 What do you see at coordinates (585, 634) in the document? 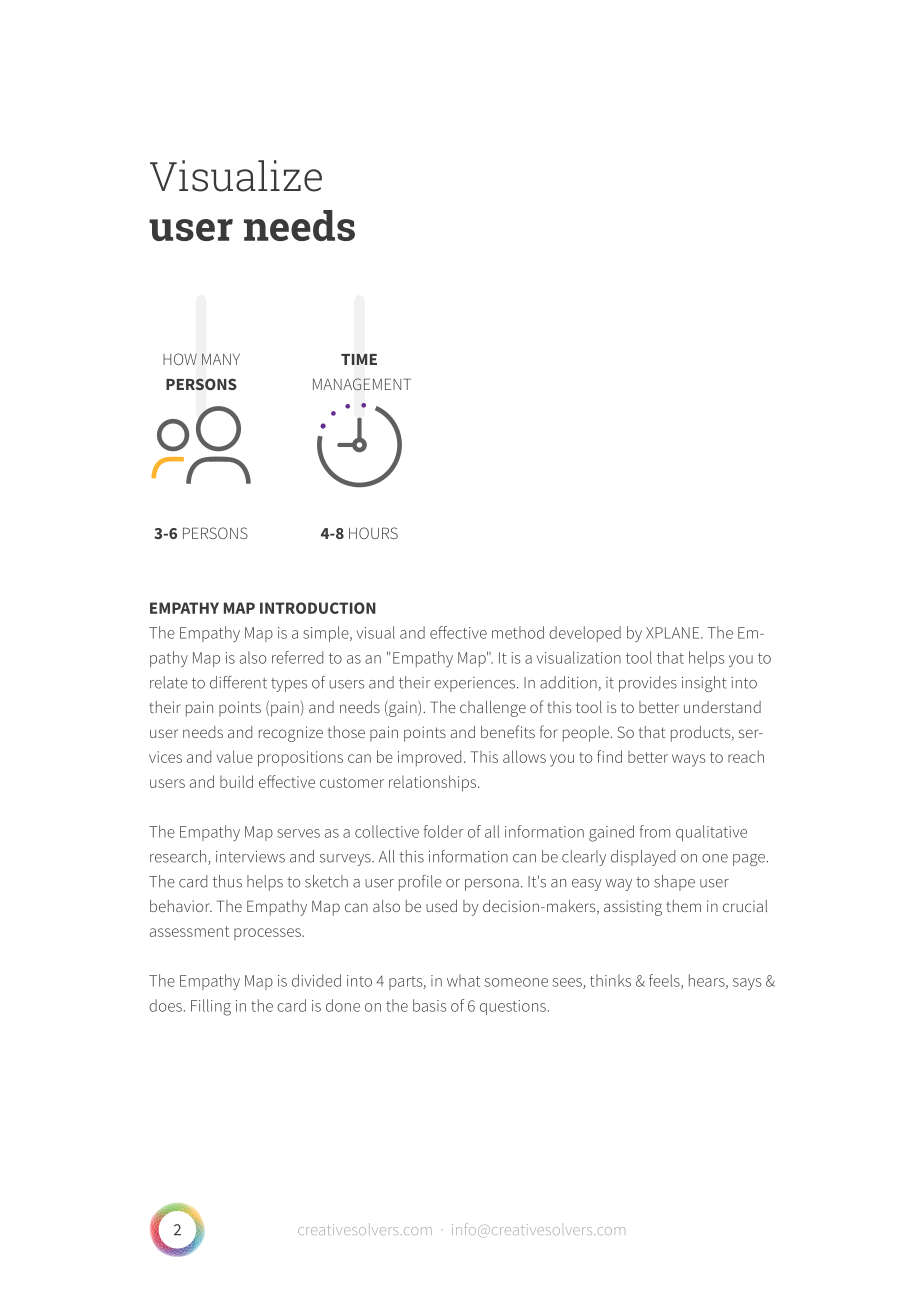
I see `developed` at bounding box center [585, 634].
